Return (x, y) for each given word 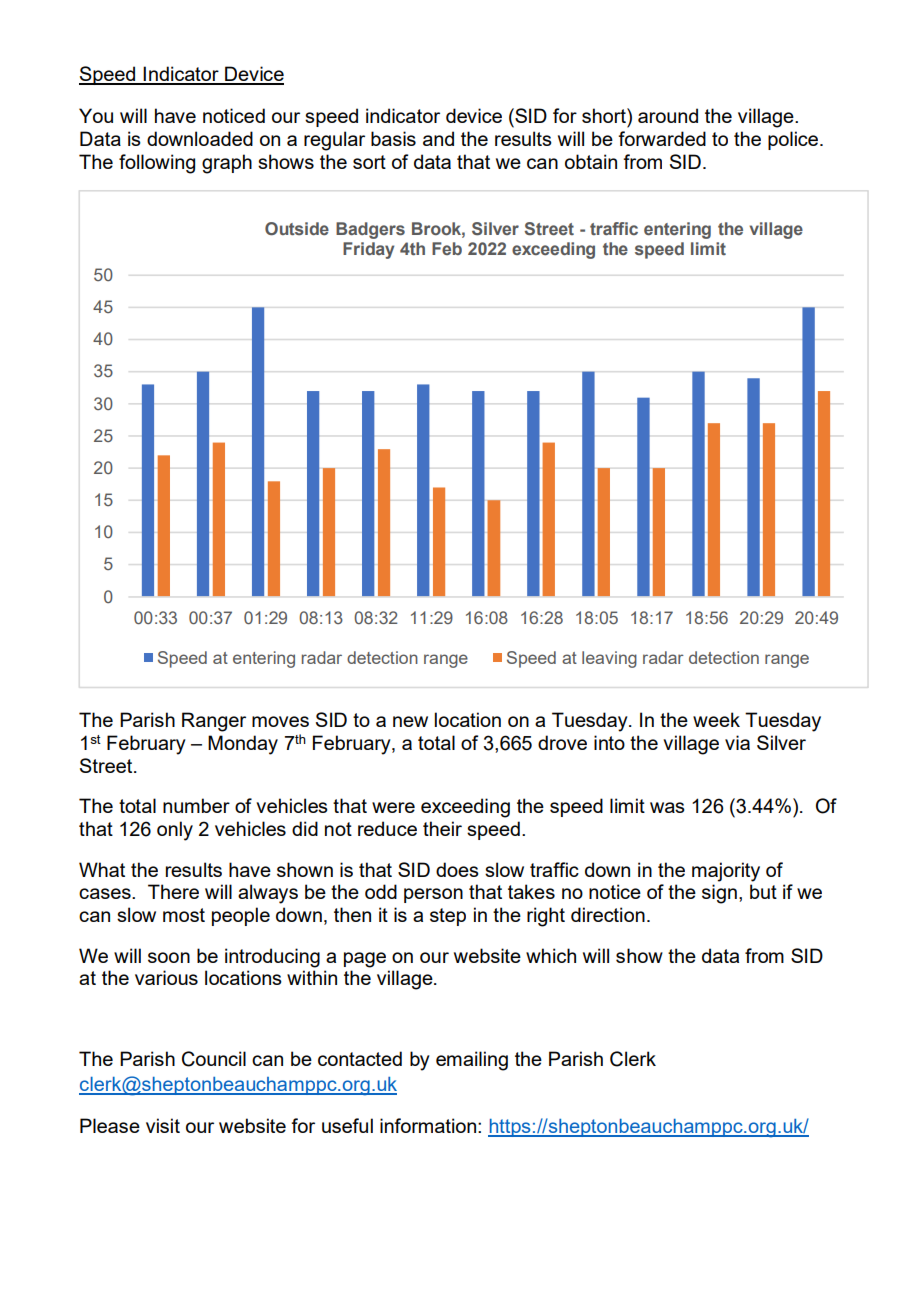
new (410, 721)
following (157, 164)
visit (163, 1125)
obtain (591, 161)
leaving (609, 659)
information (429, 1125)
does (457, 869)
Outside (297, 228)
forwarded (662, 138)
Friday (368, 250)
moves (280, 721)
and (438, 138)
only (175, 831)
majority (726, 872)
